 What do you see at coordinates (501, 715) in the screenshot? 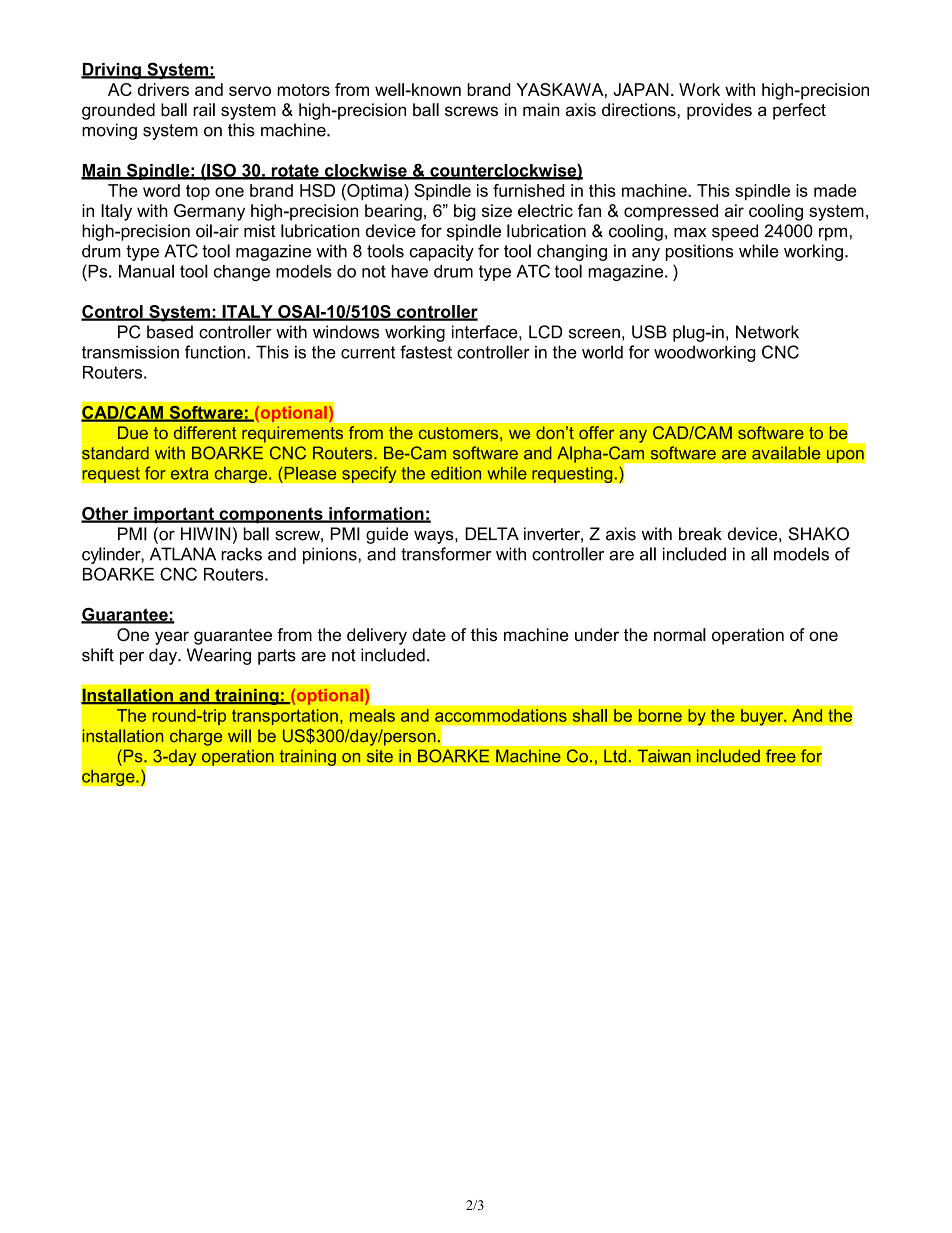
I see `accommodations` at bounding box center [501, 715].
